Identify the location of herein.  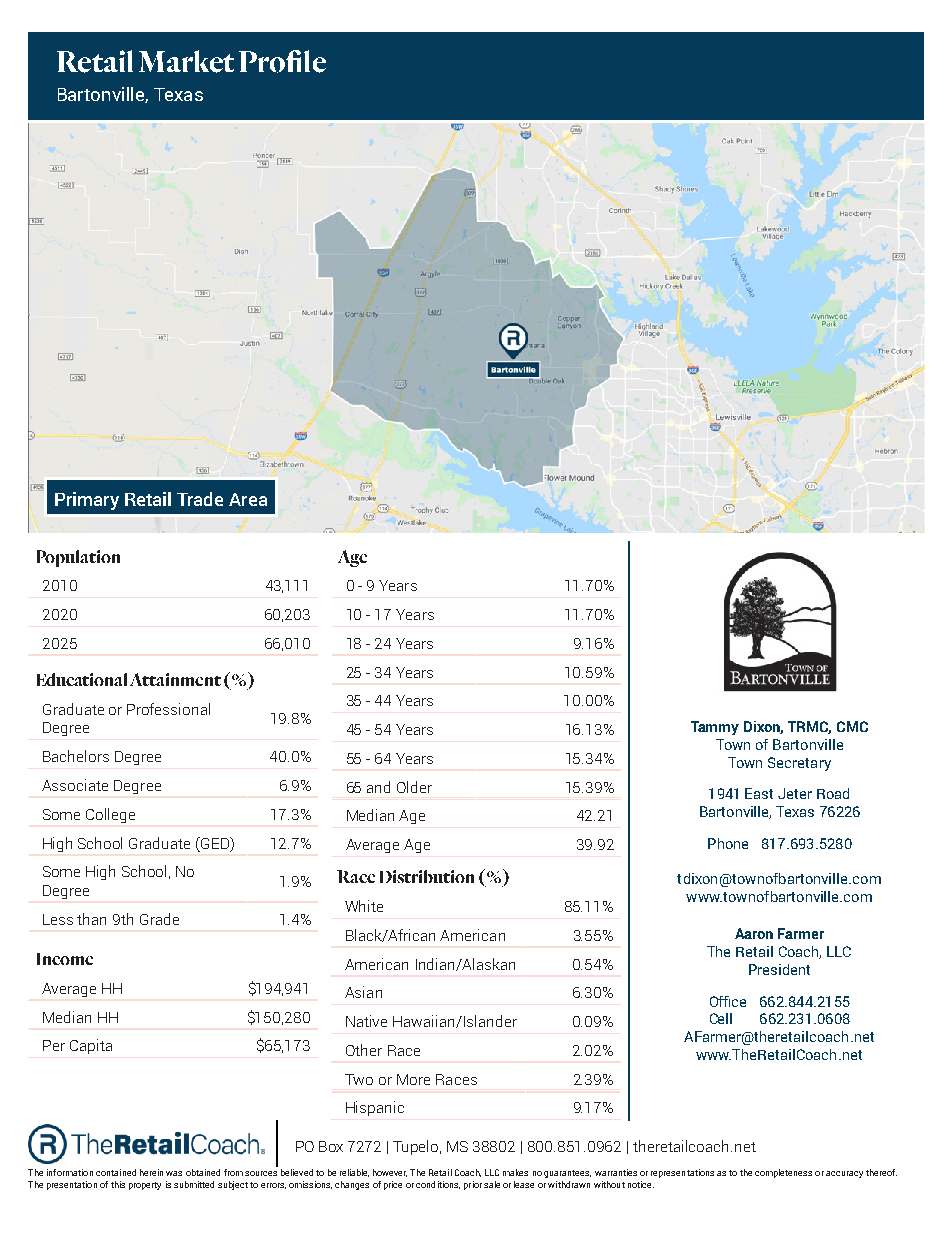
(151, 1172).
